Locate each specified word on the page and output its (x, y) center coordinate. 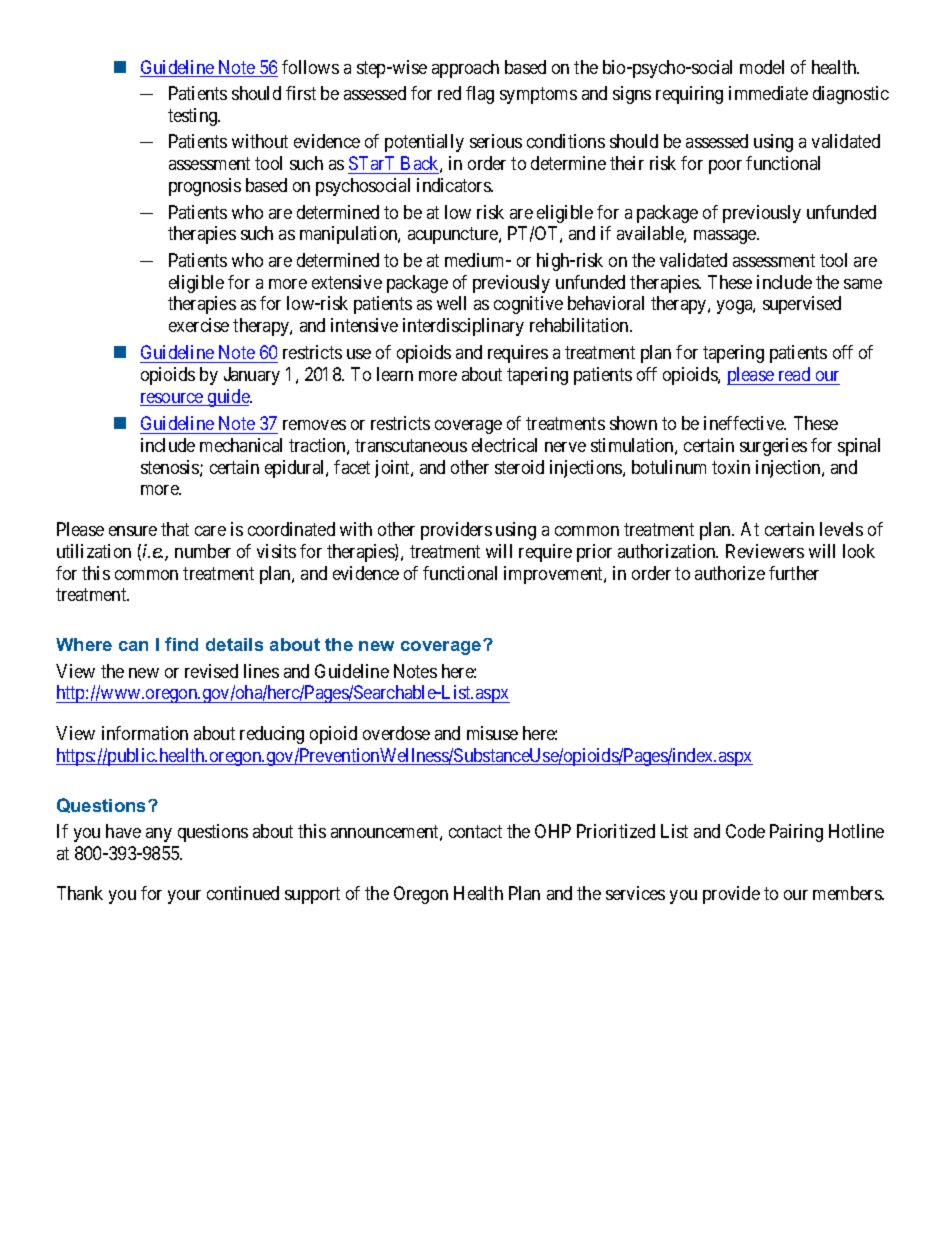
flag (480, 95)
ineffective (745, 423)
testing (194, 117)
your (184, 897)
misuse (492, 733)
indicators (454, 185)
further (794, 573)
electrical (504, 445)
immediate (768, 93)
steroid (519, 467)
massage (726, 237)
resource (172, 399)
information (145, 733)
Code (745, 831)
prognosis (205, 187)
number (203, 551)
